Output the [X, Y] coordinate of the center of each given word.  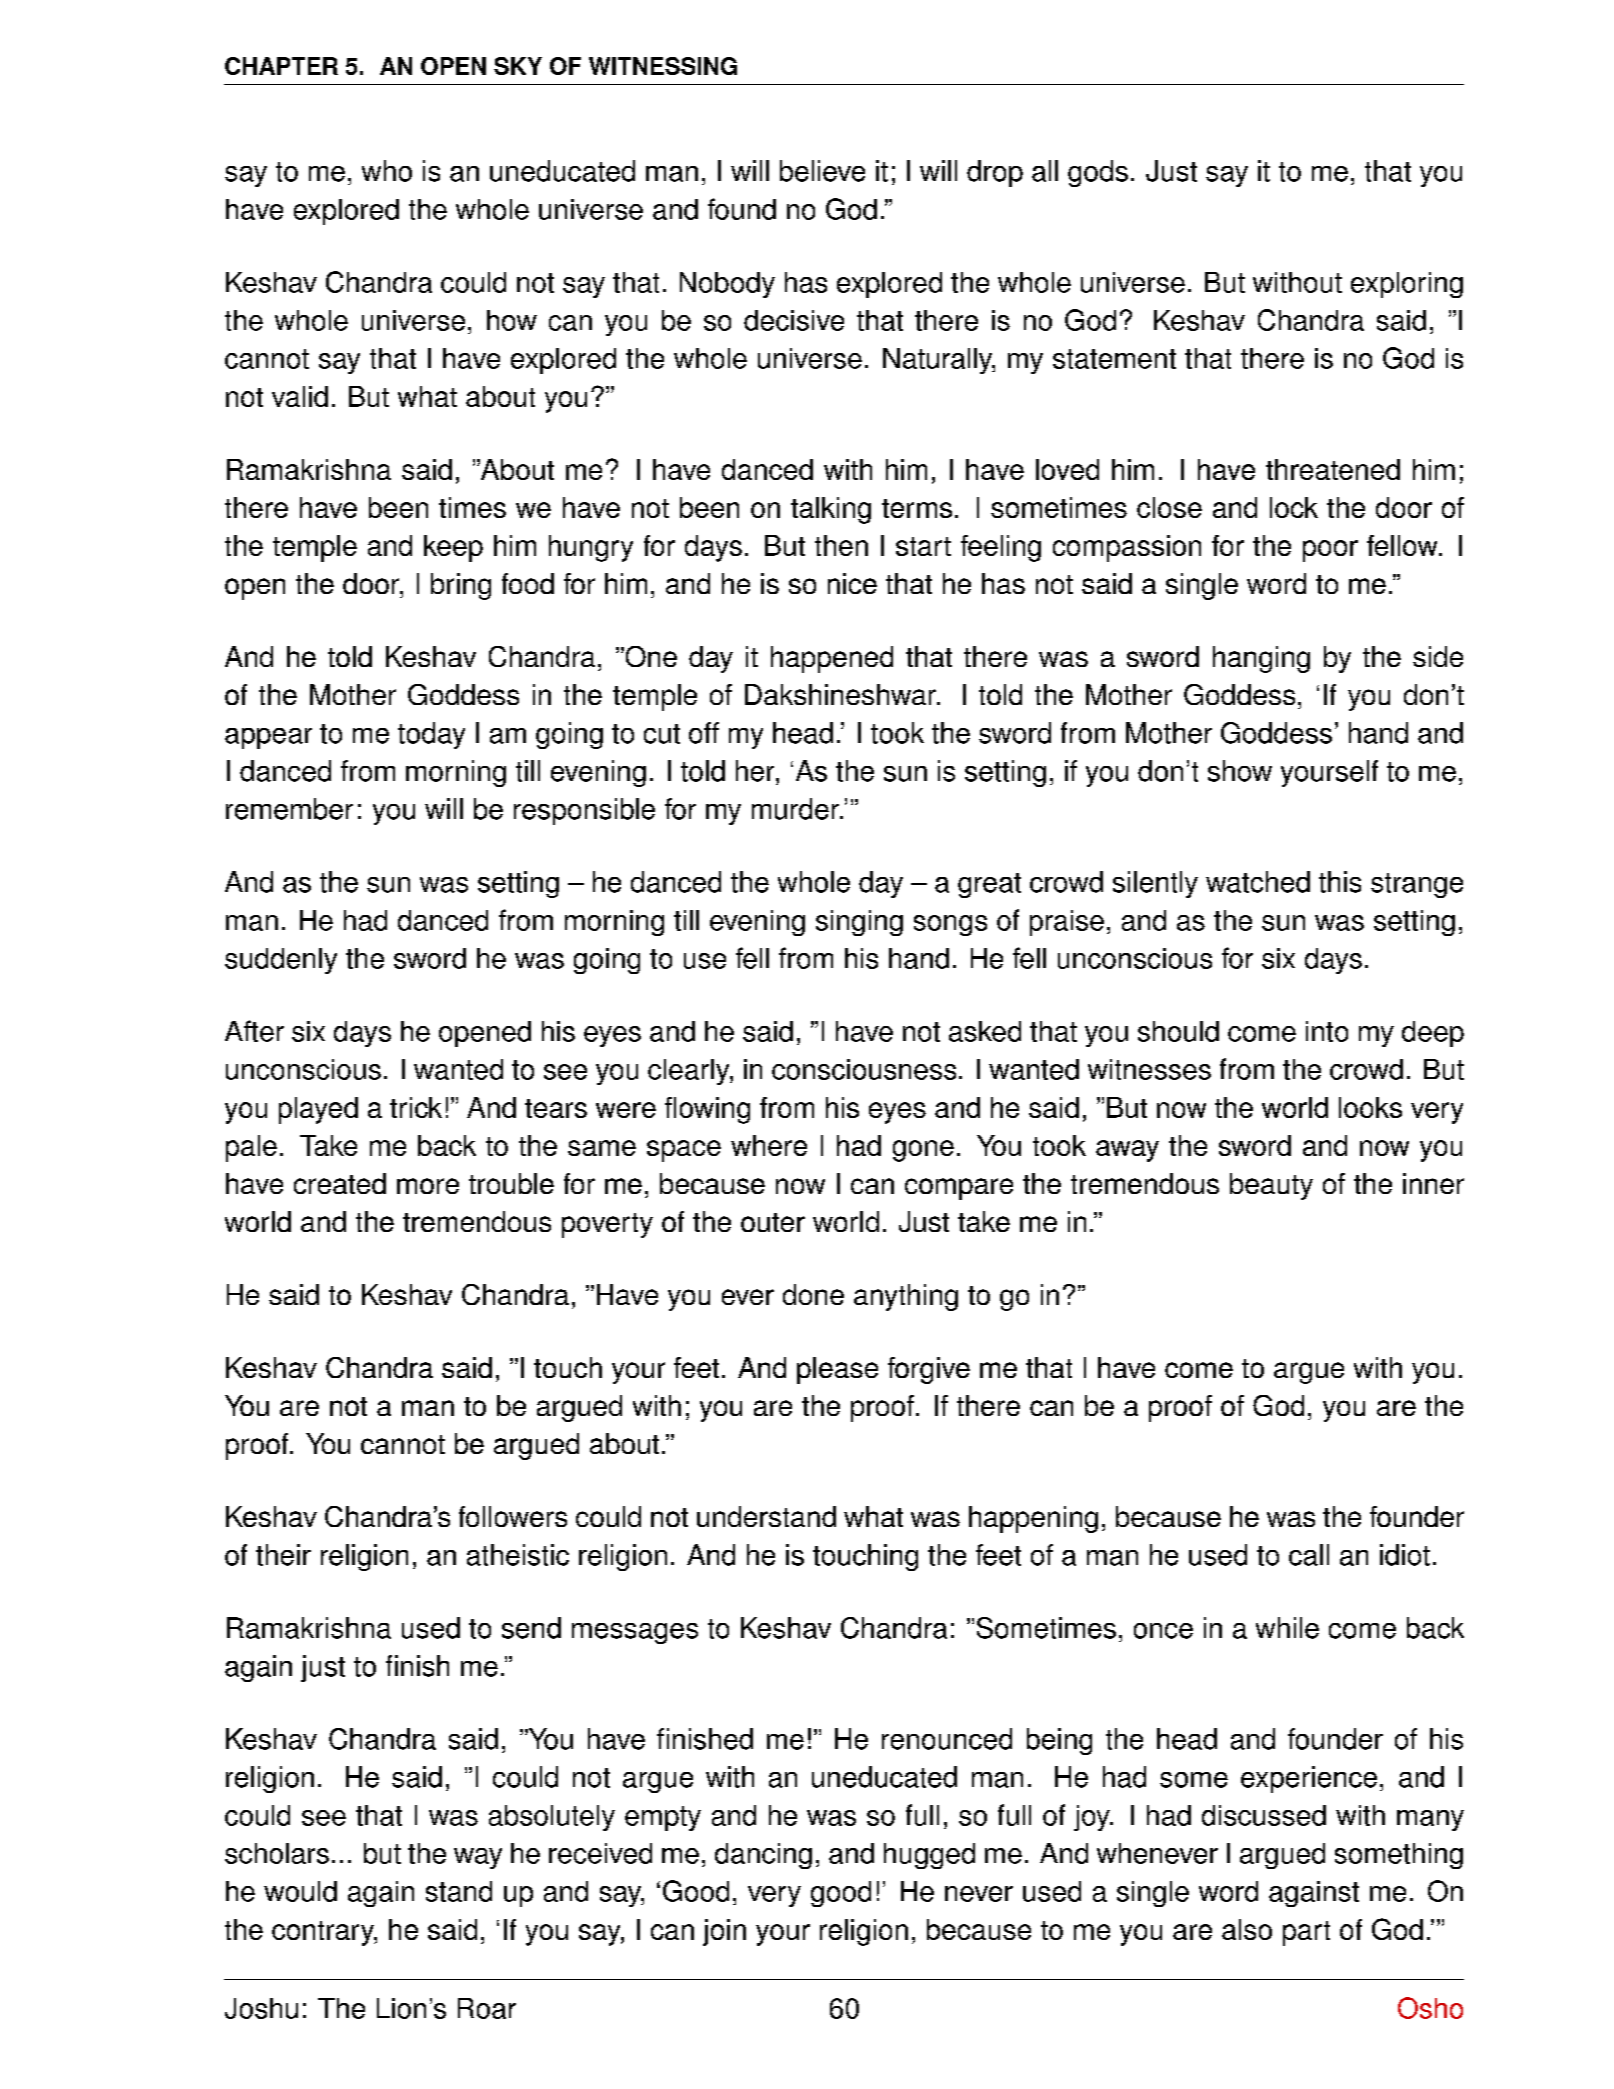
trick [416, 1107]
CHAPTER [281, 66]
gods [1098, 173]
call [1309, 1555]
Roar [487, 2008]
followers [513, 1516]
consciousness [864, 1069]
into [1327, 1031]
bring [461, 586]
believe [822, 171]
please [837, 1370]
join [724, 1932]
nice [852, 583]
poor [1330, 551]
